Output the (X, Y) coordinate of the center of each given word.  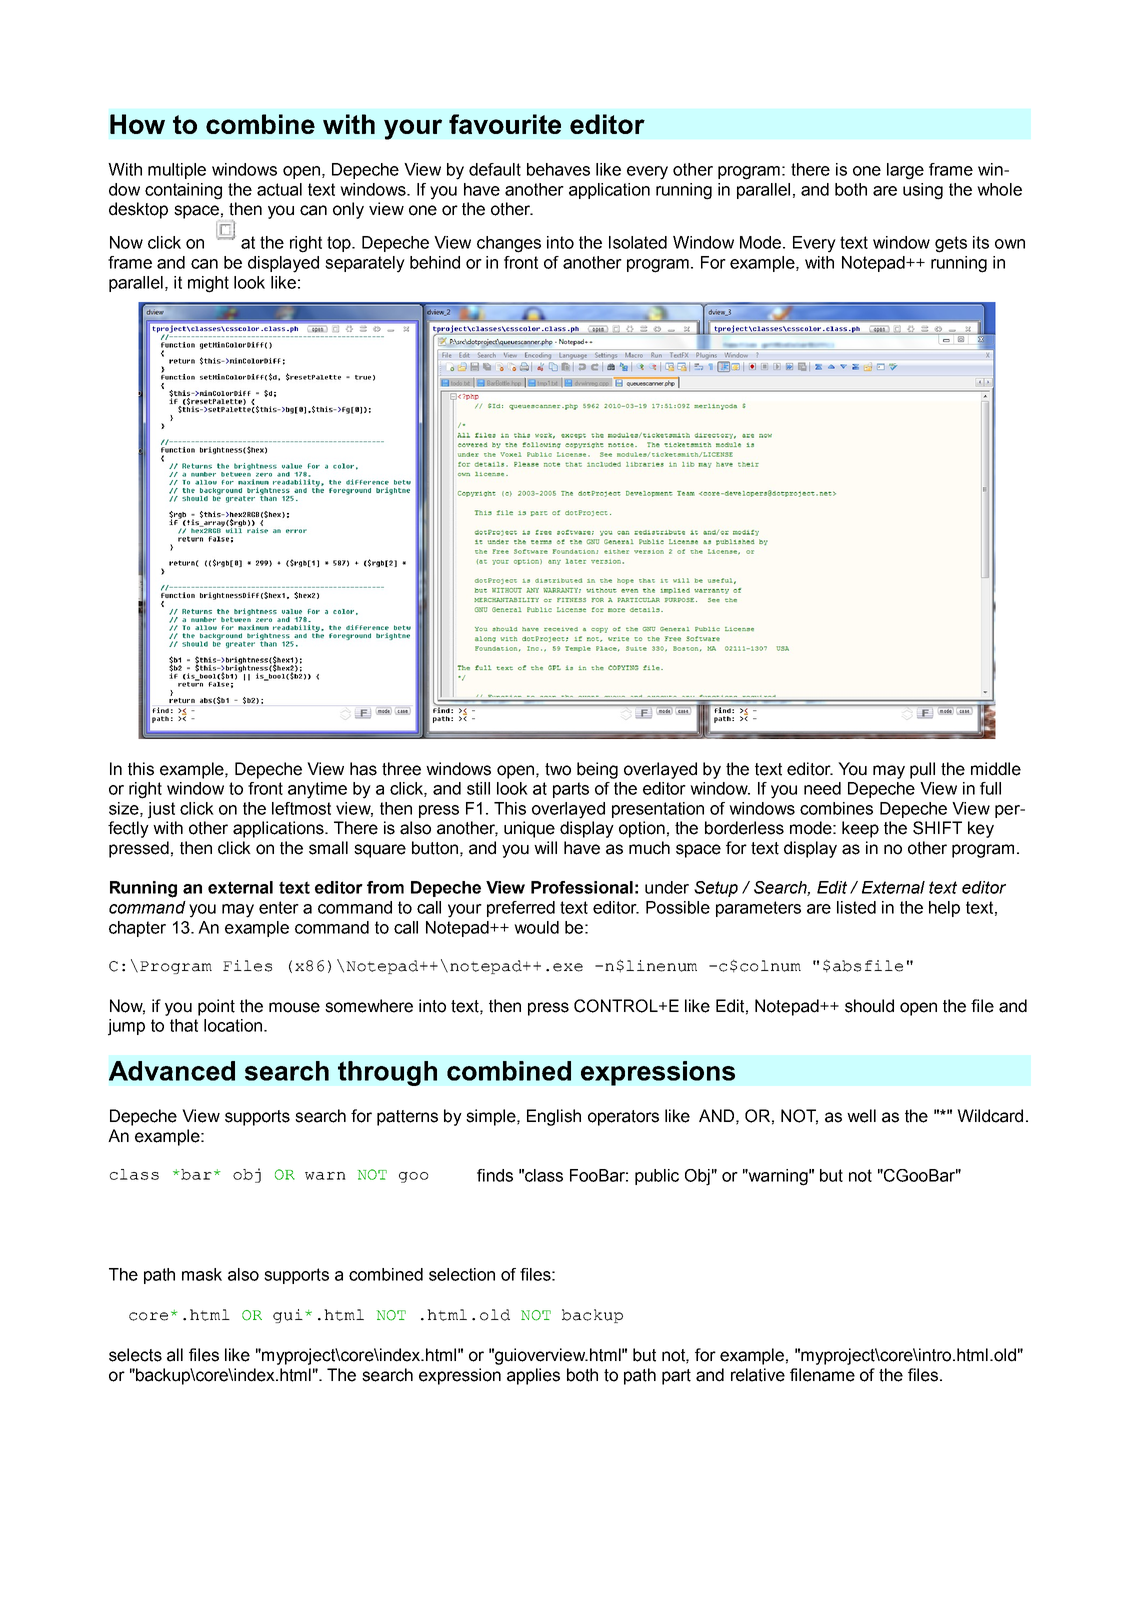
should (869, 1006)
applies (533, 1376)
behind (435, 262)
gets (951, 244)
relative (758, 1375)
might (208, 284)
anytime (317, 790)
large (905, 171)
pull (922, 770)
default (495, 169)
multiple (177, 171)
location (233, 1025)
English (554, 1117)
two (558, 769)
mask (202, 1274)
